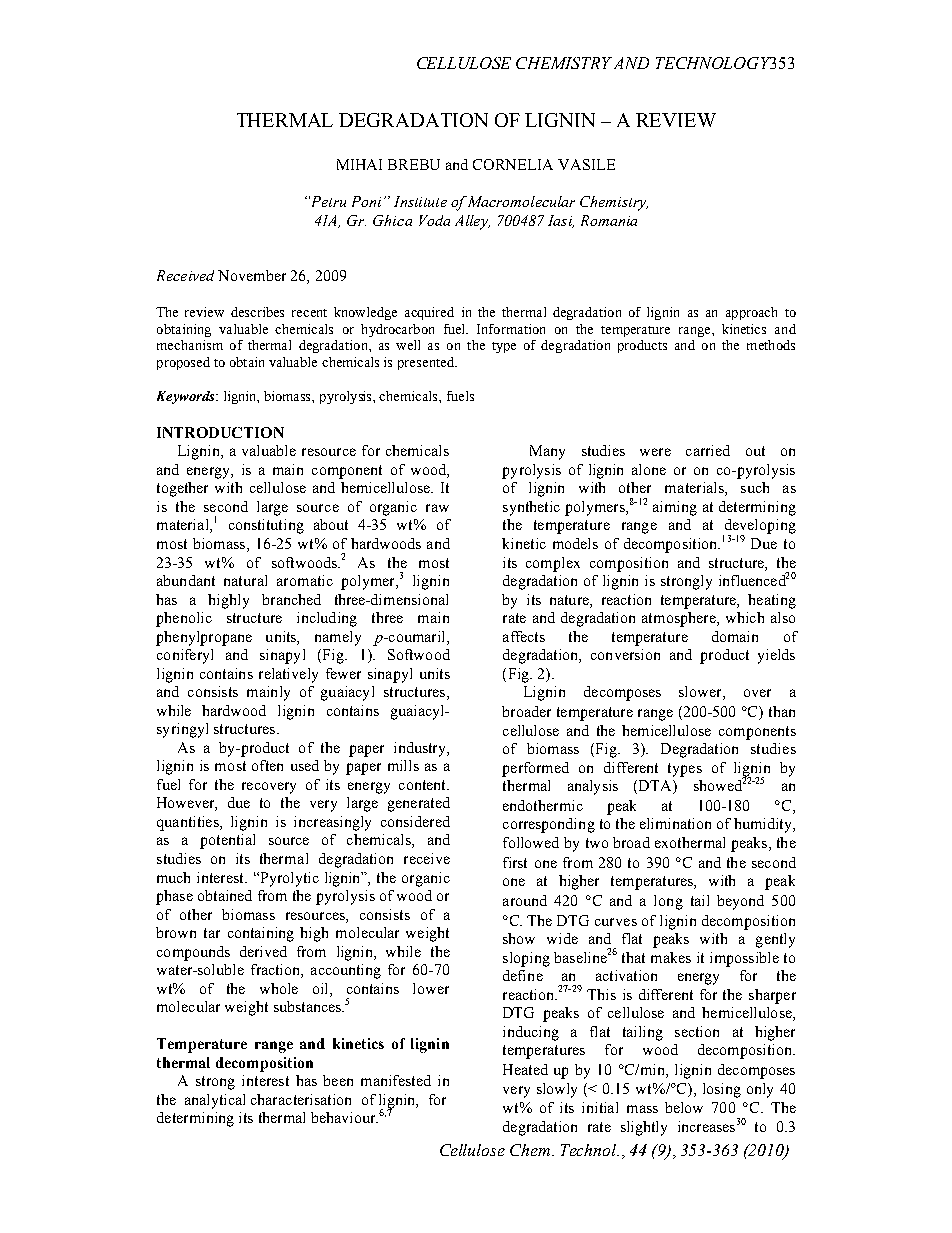  Describe the element at coordinates (288, 675) in the screenshot. I see `relatively` at that location.
